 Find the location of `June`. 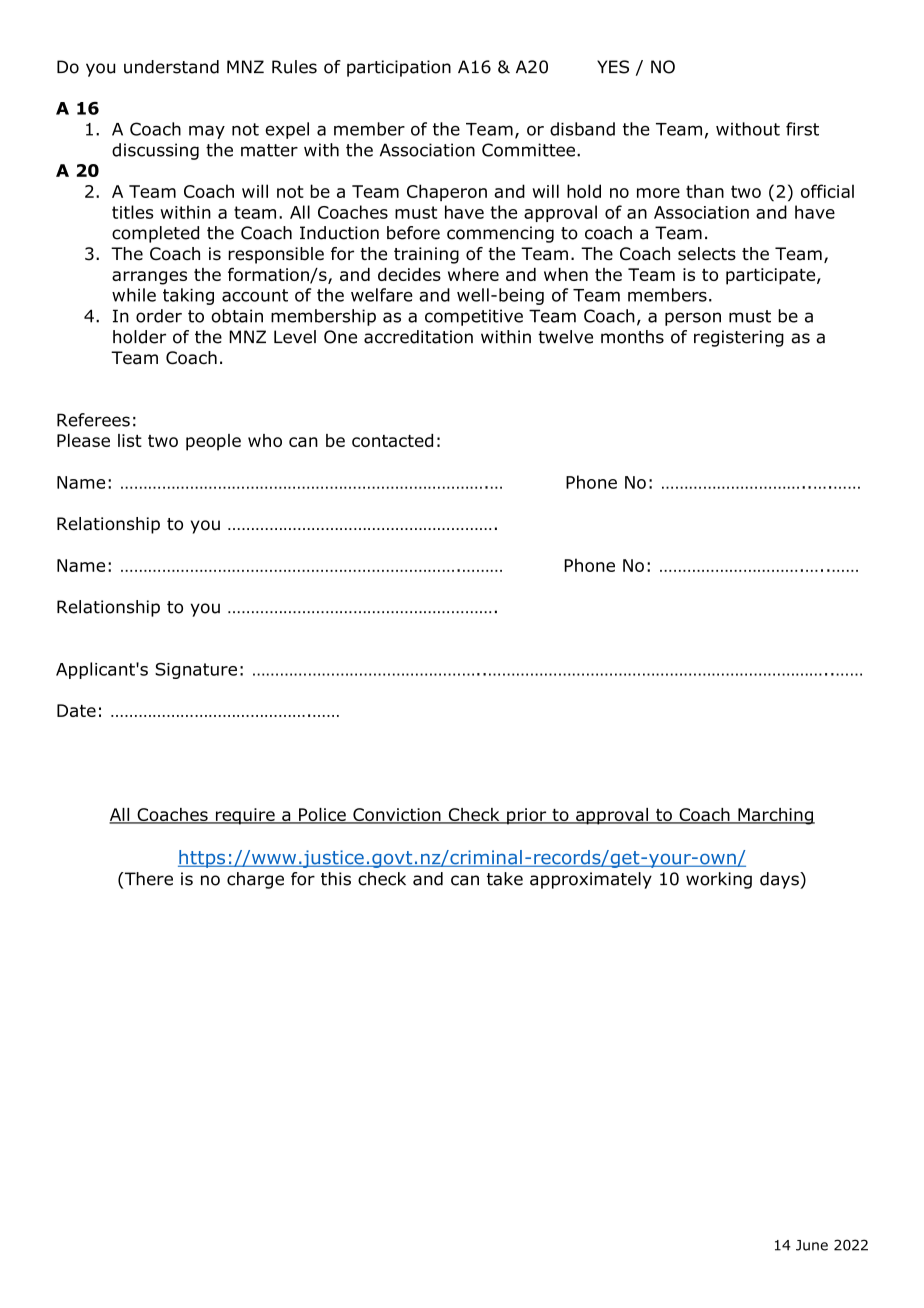

June is located at coordinates (812, 1245).
